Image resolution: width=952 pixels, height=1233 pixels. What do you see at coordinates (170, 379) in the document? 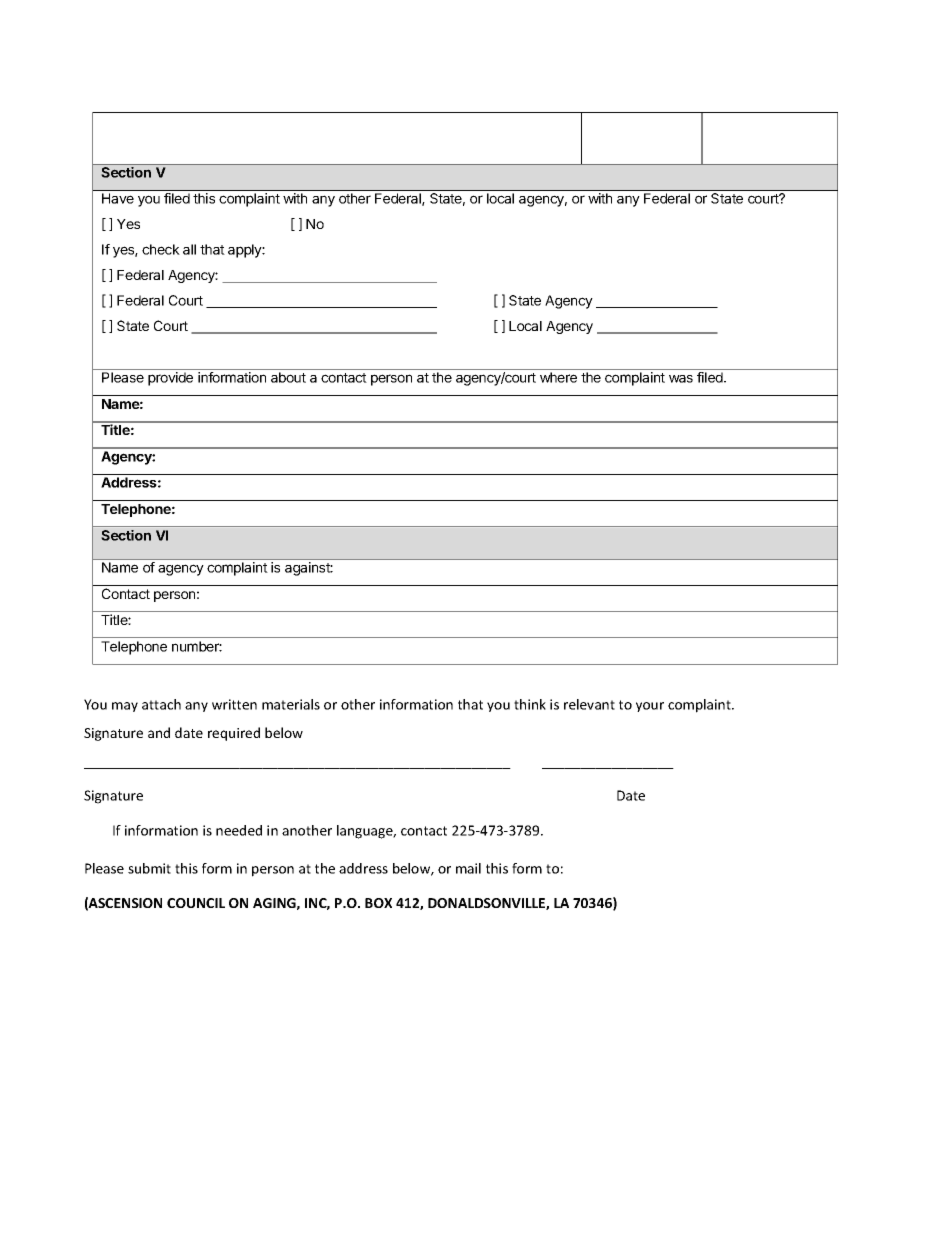
I see `provide` at bounding box center [170, 379].
